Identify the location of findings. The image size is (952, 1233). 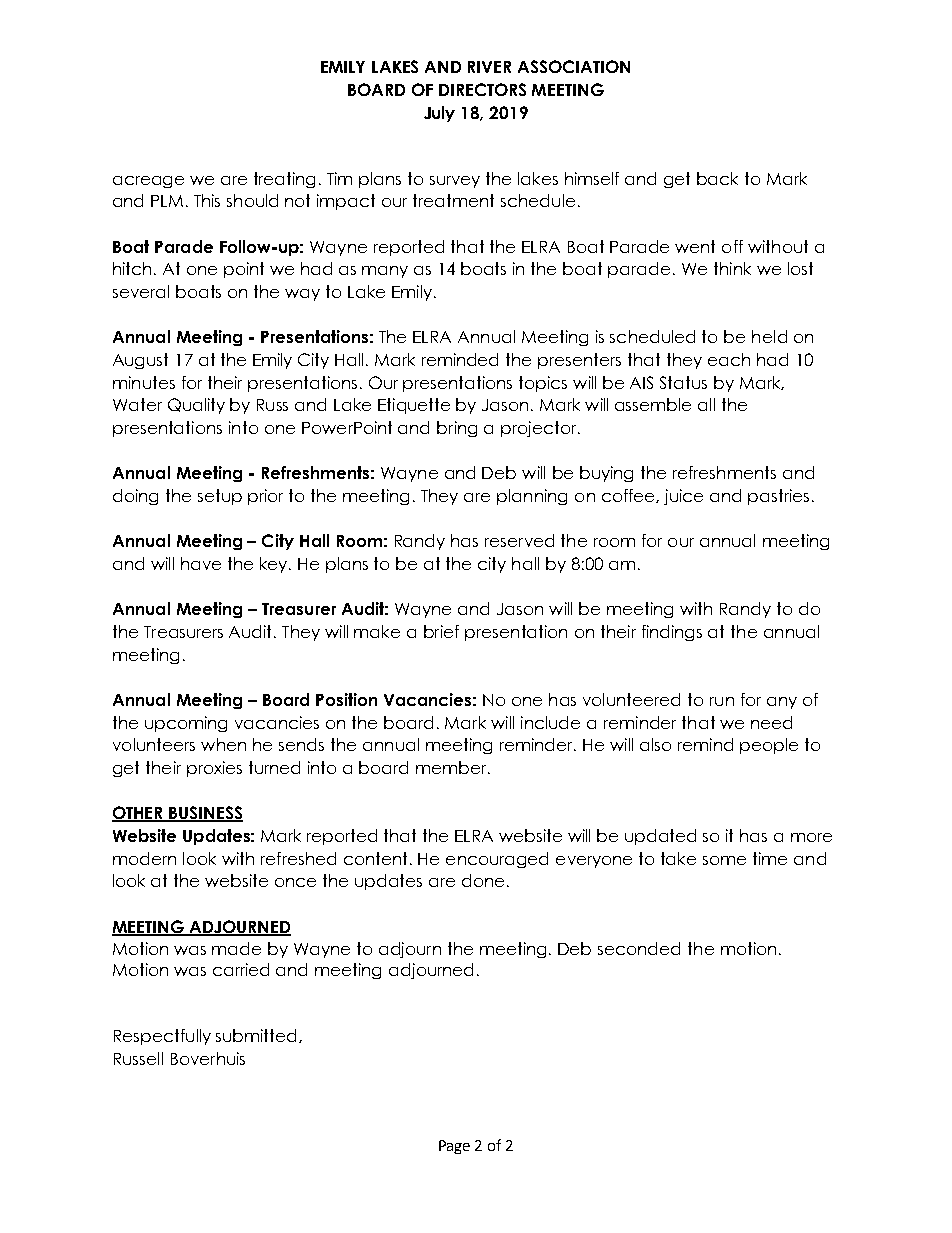
(672, 633).
